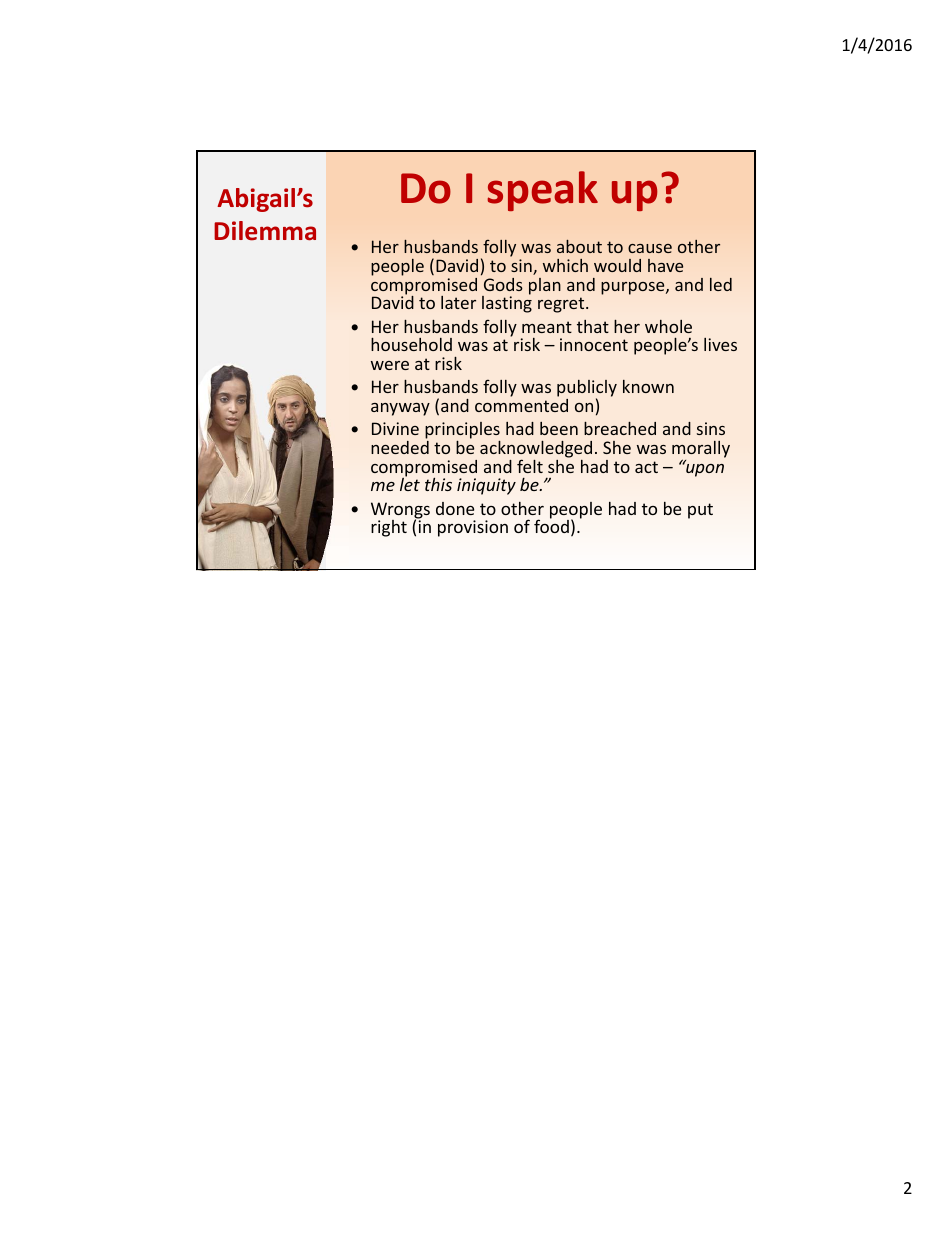 This document has width=952, height=1233. What do you see at coordinates (650, 248) in the document?
I see `cause` at bounding box center [650, 248].
